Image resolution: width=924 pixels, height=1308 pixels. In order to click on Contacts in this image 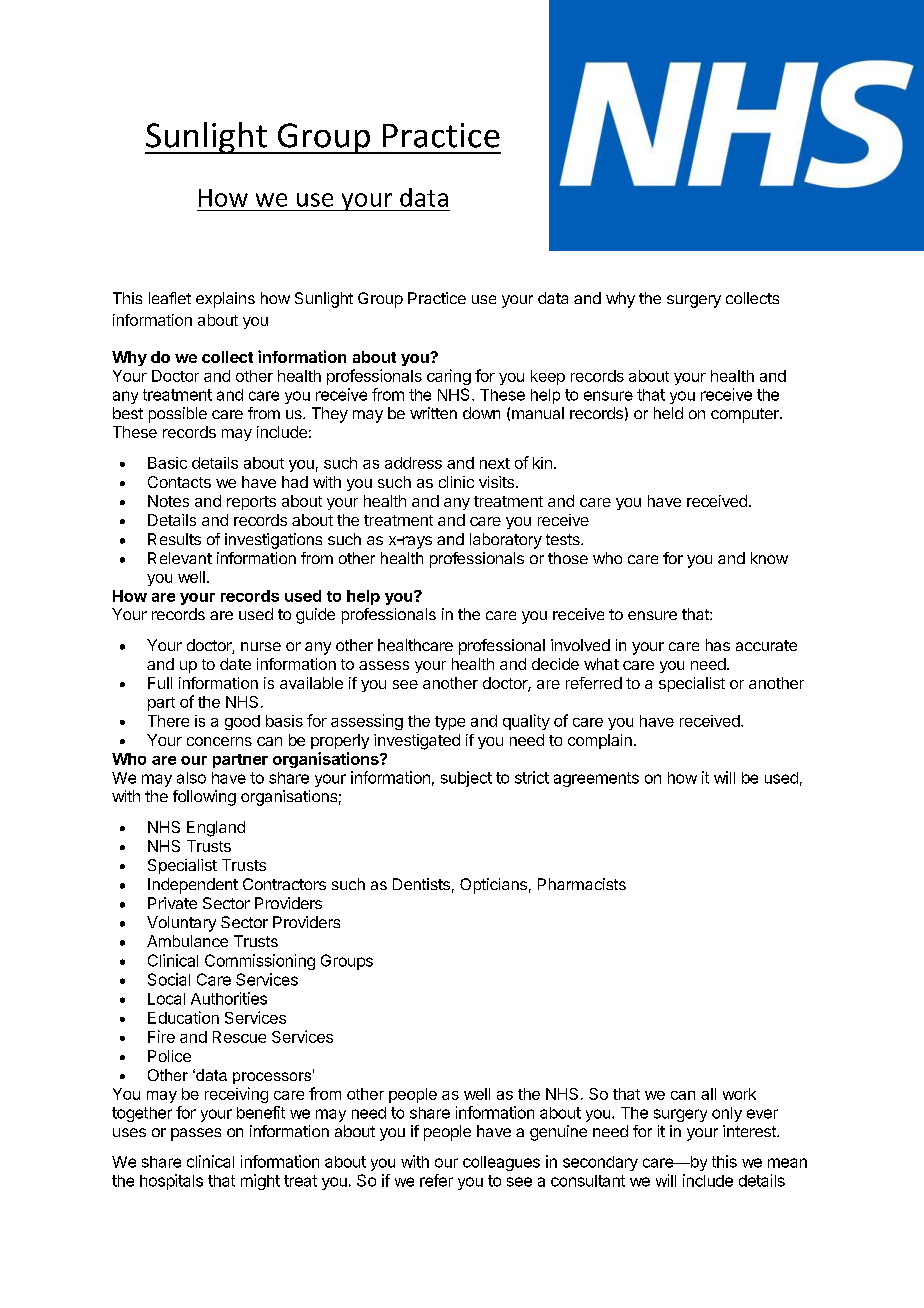, I will do `click(179, 482)`.
